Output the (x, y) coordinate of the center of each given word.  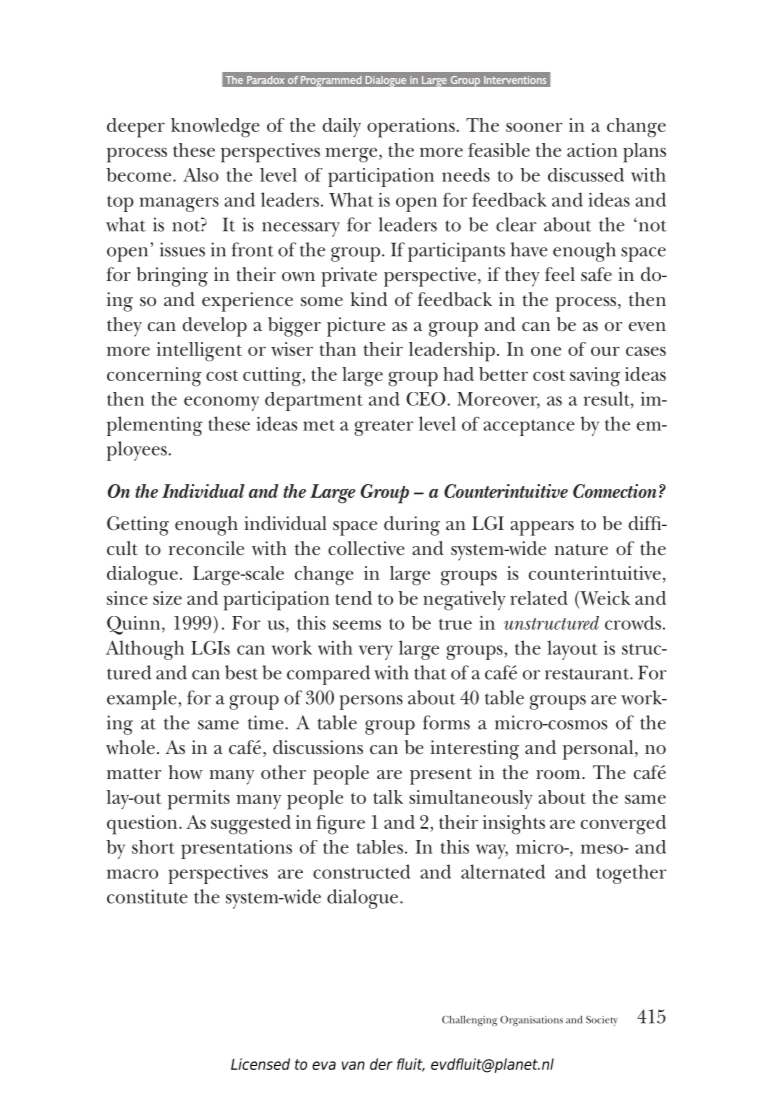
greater (383, 427)
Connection (615, 491)
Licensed (260, 1064)
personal (599, 750)
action (592, 150)
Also (201, 175)
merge (352, 155)
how (186, 772)
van (353, 1065)
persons (371, 702)
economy (221, 403)
